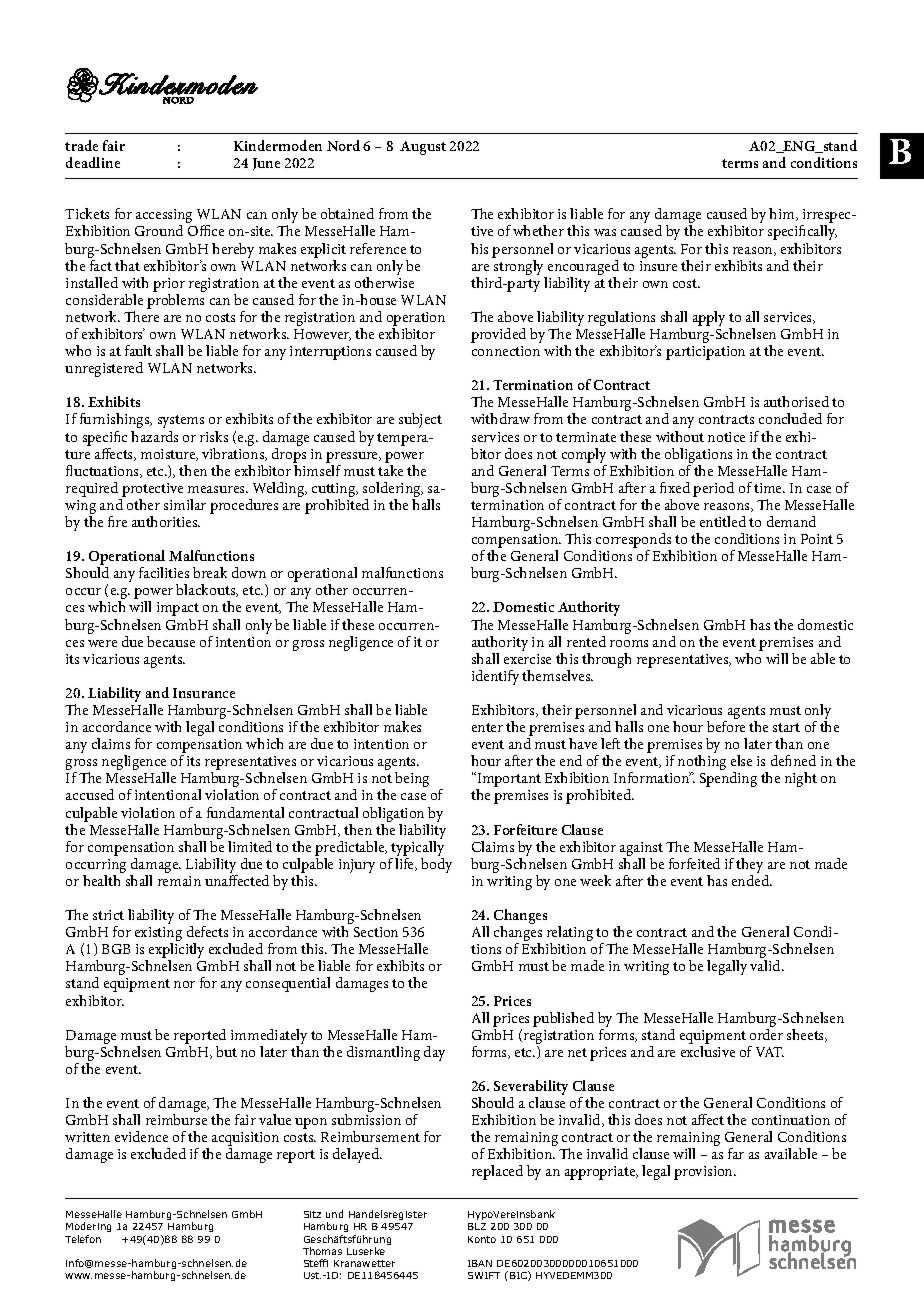  Describe the element at coordinates (420, 420) in the document. I see `subject` at that location.
